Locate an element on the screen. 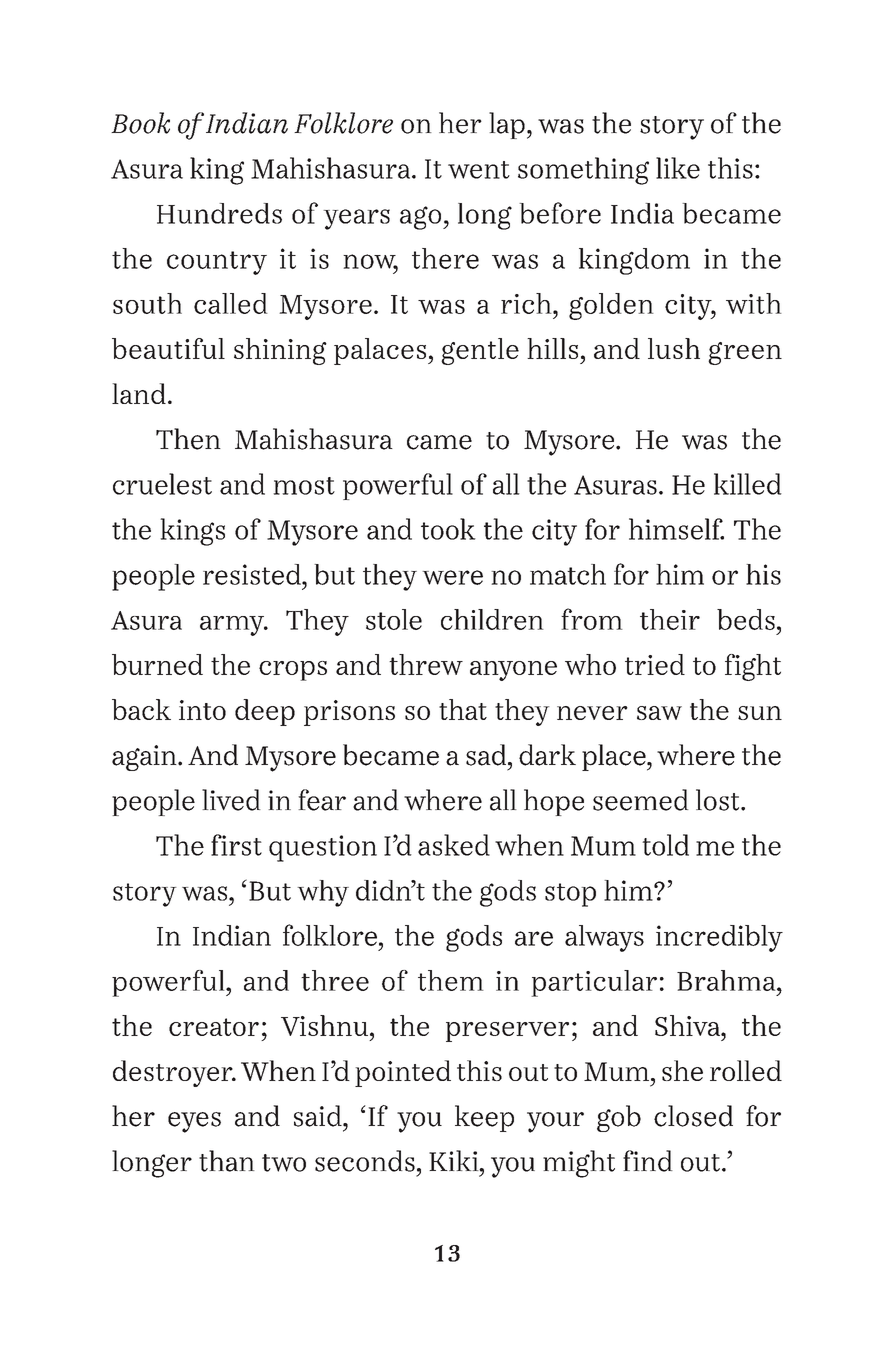  Hundreds is located at coordinates (219, 213).
